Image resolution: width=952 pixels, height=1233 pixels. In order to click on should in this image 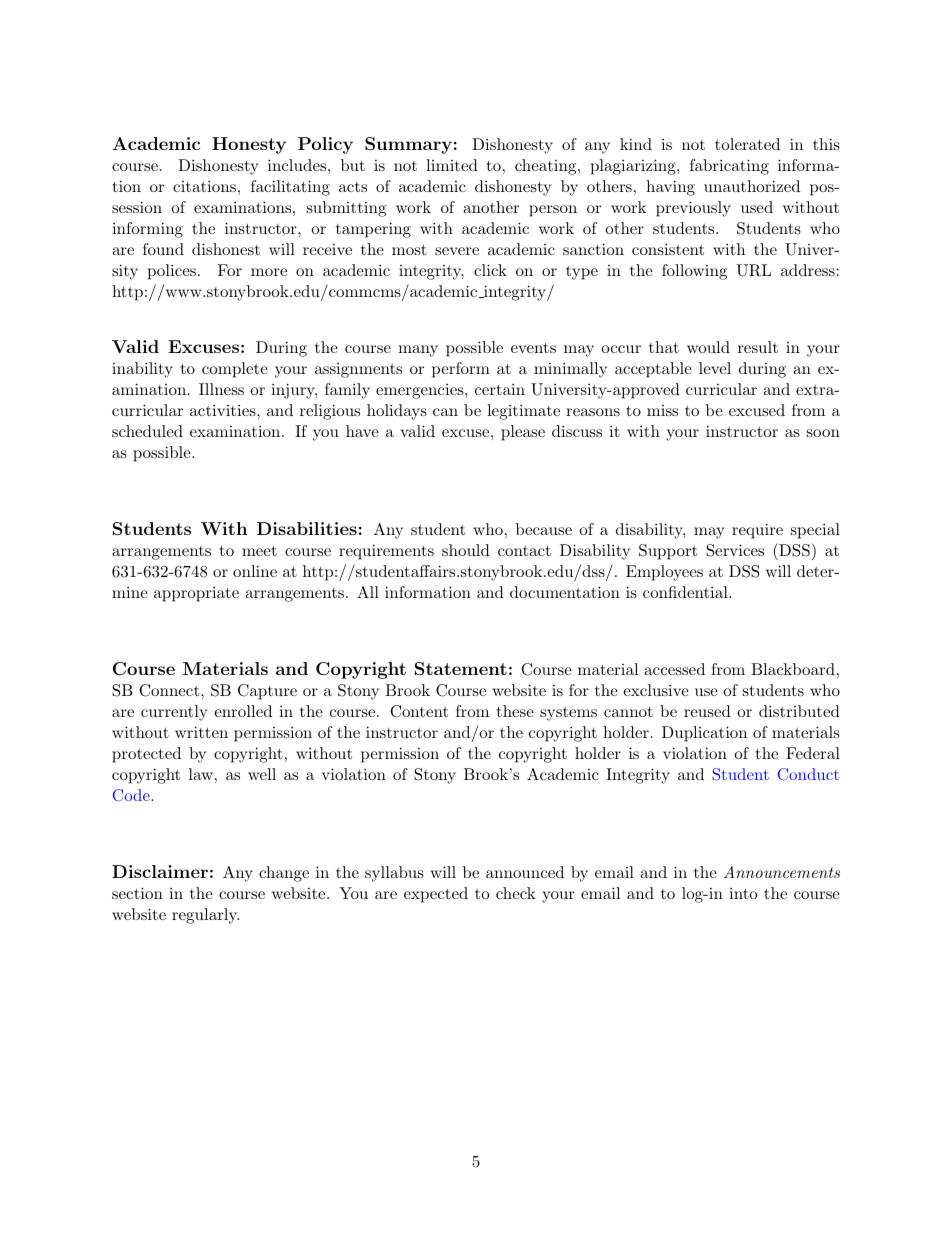, I will do `click(466, 550)`.
